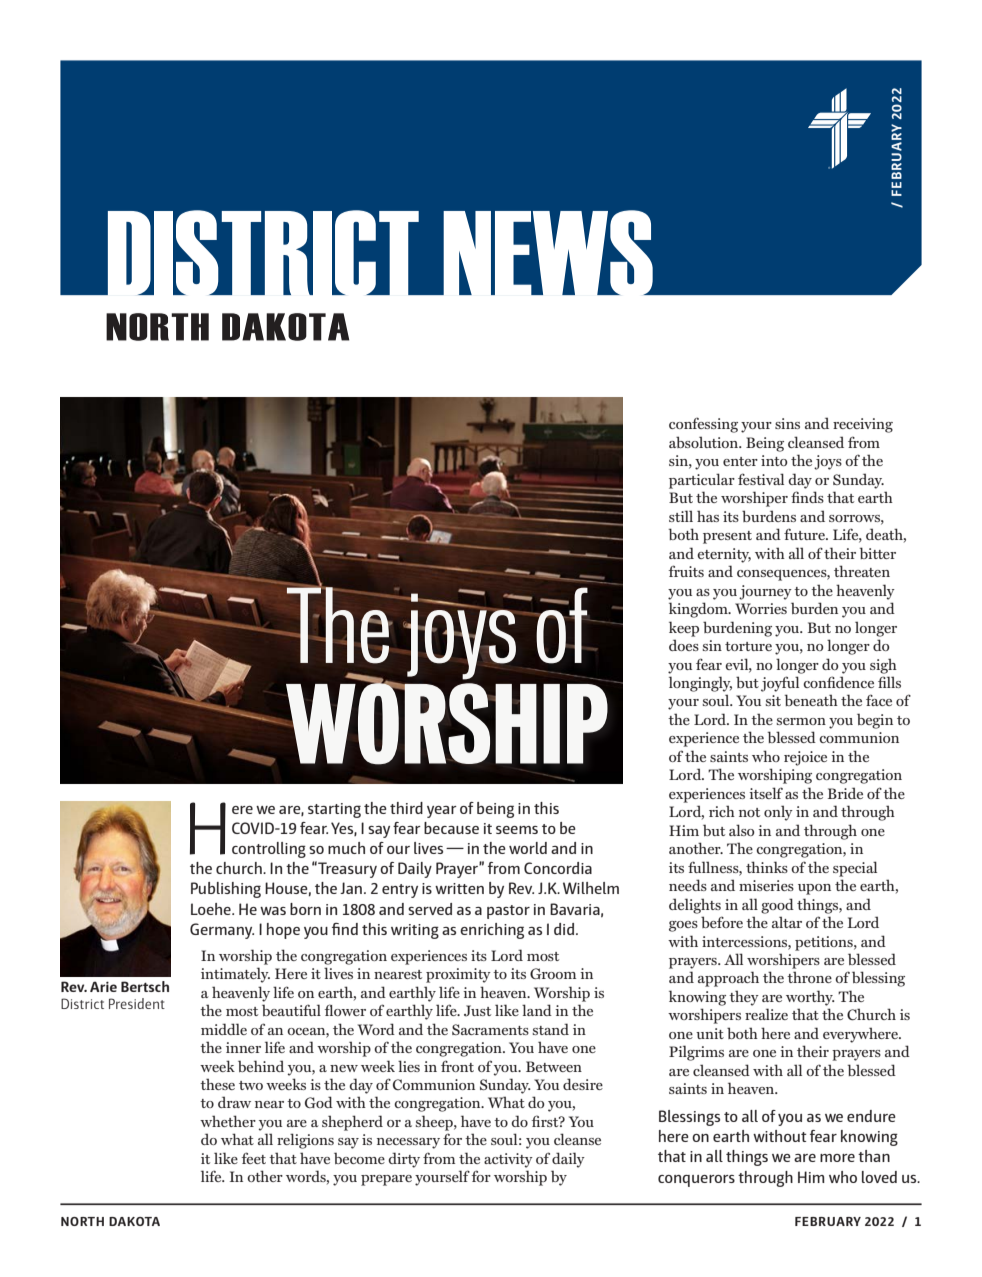 Image resolution: width=982 pixels, height=1277 pixels. Describe the element at coordinates (705, 442) in the page. I see `absolution` at that location.
